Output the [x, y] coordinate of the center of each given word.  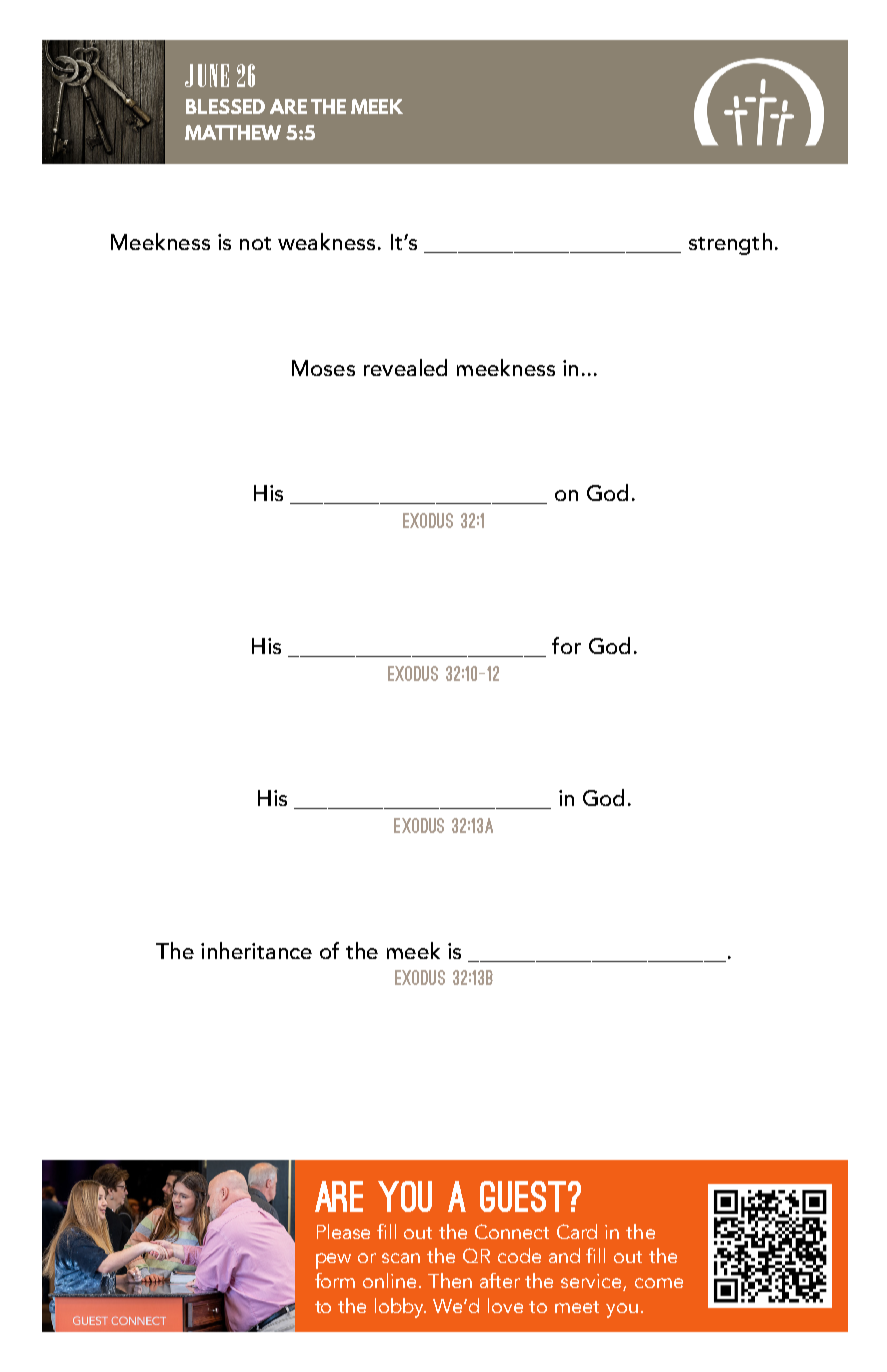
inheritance [256, 950]
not [255, 243]
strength [730, 244]
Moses [323, 368]
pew [333, 1261]
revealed [405, 367]
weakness [326, 241]
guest [523, 1196]
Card [577, 1231]
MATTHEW [233, 132]
